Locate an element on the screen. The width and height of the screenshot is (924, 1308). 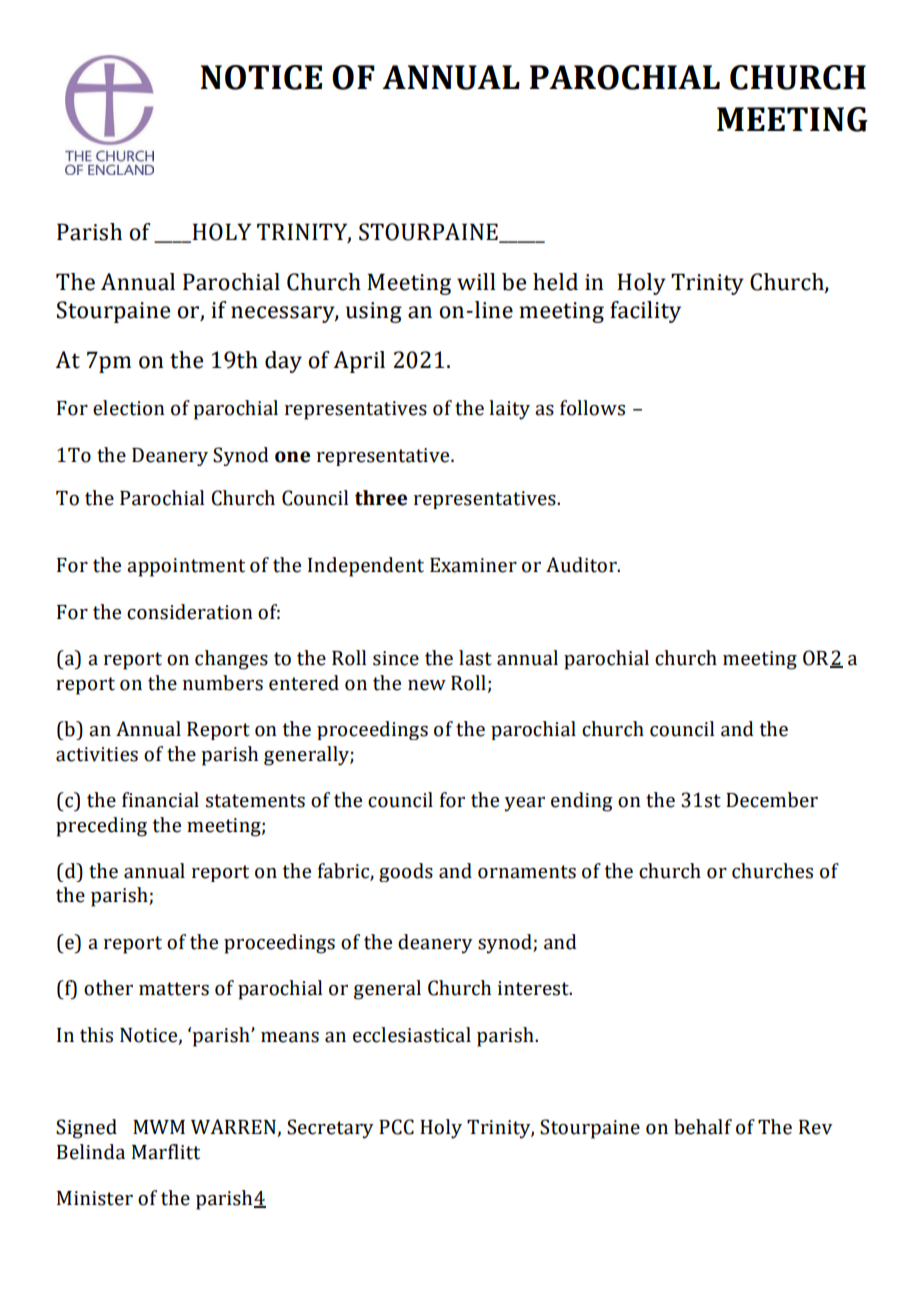
follows is located at coordinates (592, 408).
